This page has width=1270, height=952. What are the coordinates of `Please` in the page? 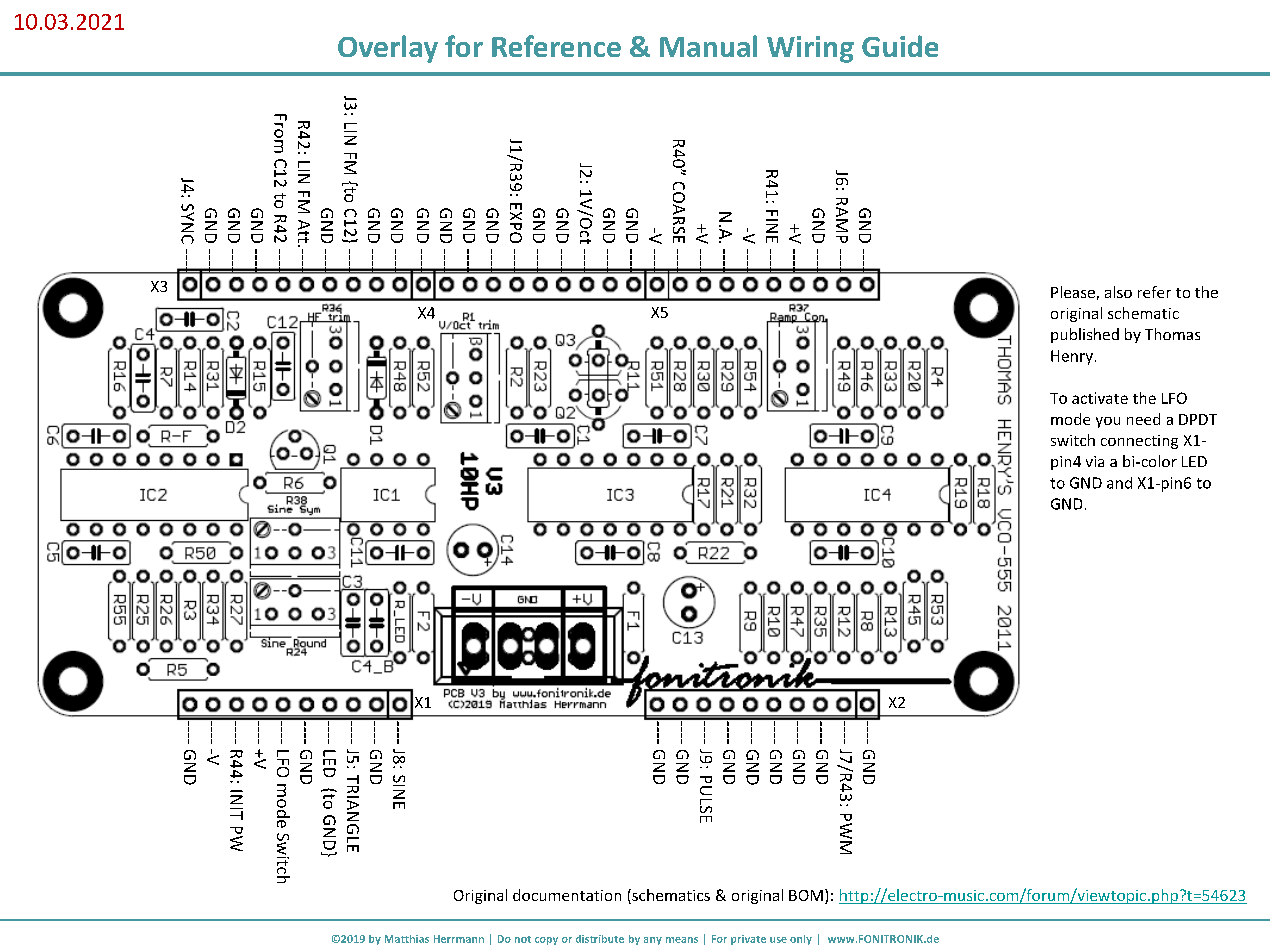 It's located at (1073, 292).
